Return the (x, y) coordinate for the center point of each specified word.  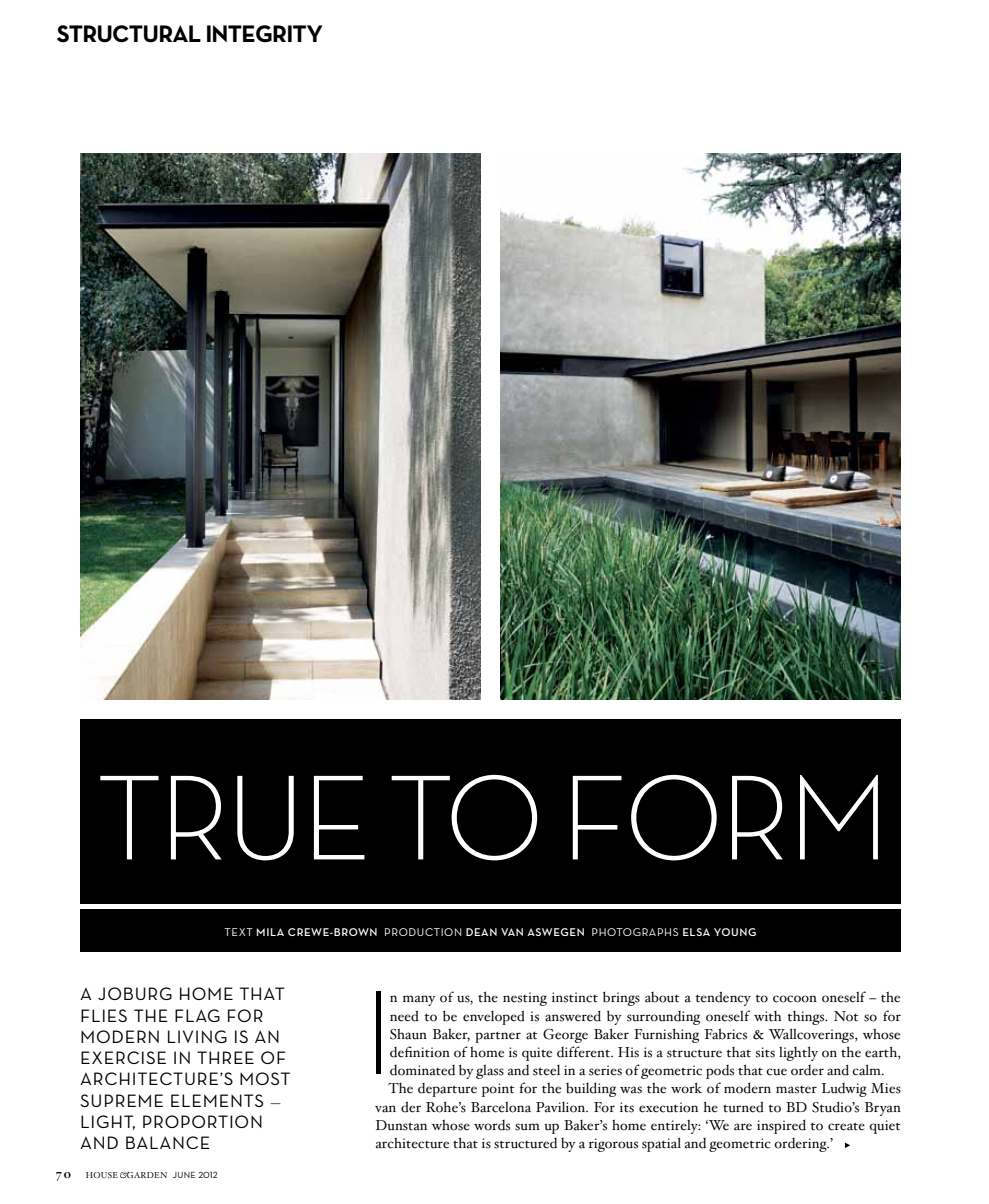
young (735, 932)
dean (481, 932)
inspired (781, 1126)
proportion (202, 1121)
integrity (264, 34)
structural (129, 34)
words (492, 1125)
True (232, 818)
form (725, 818)
